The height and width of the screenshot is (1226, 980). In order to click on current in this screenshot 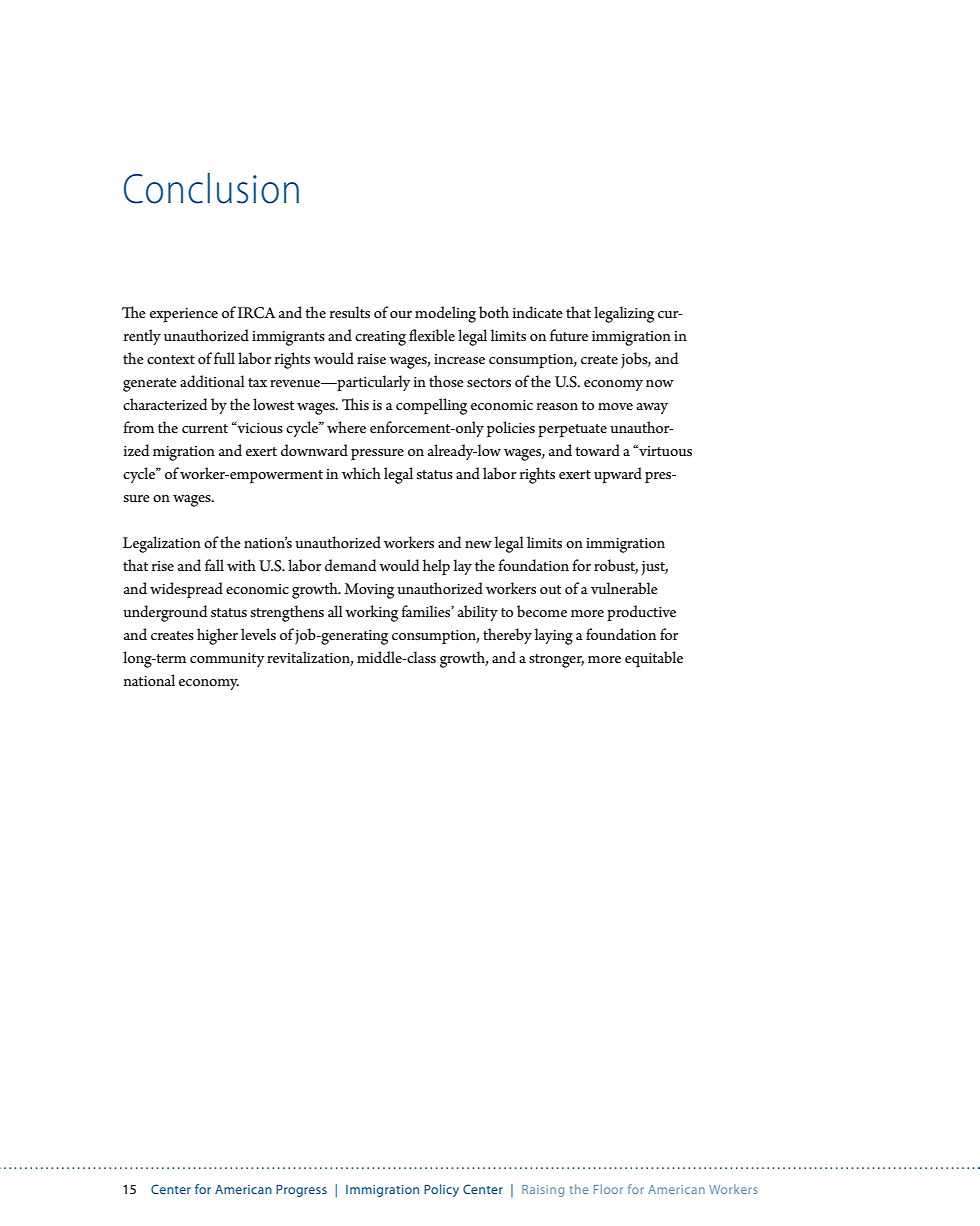, I will do `click(205, 428)`.
